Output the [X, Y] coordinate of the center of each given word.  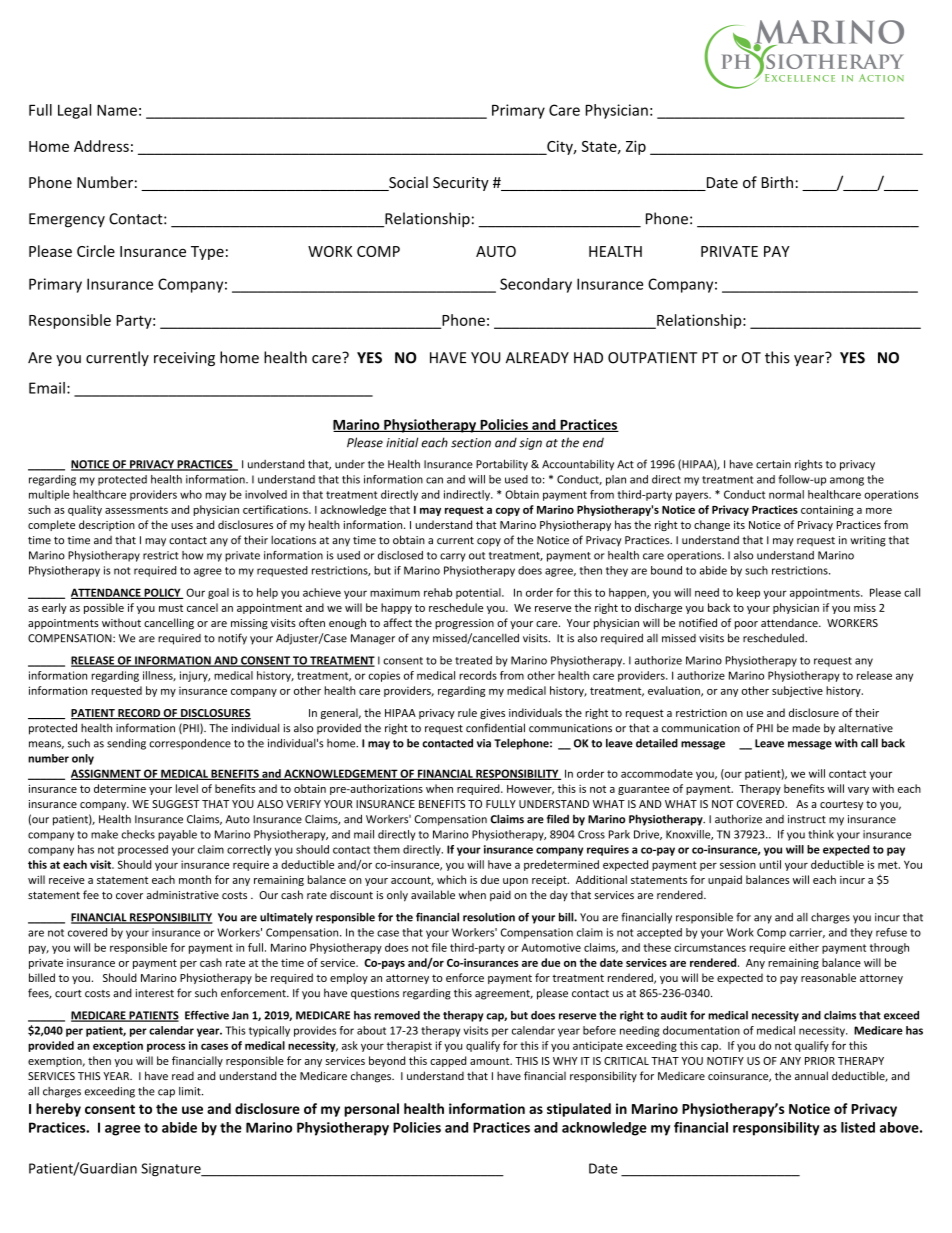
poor [746, 625]
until [770, 864]
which [451, 879]
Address [101, 146]
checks [138, 834]
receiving [184, 359]
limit [191, 1091]
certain [773, 464]
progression [464, 624]
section [471, 443]
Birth [777, 182]
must [171, 608]
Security [461, 184]
